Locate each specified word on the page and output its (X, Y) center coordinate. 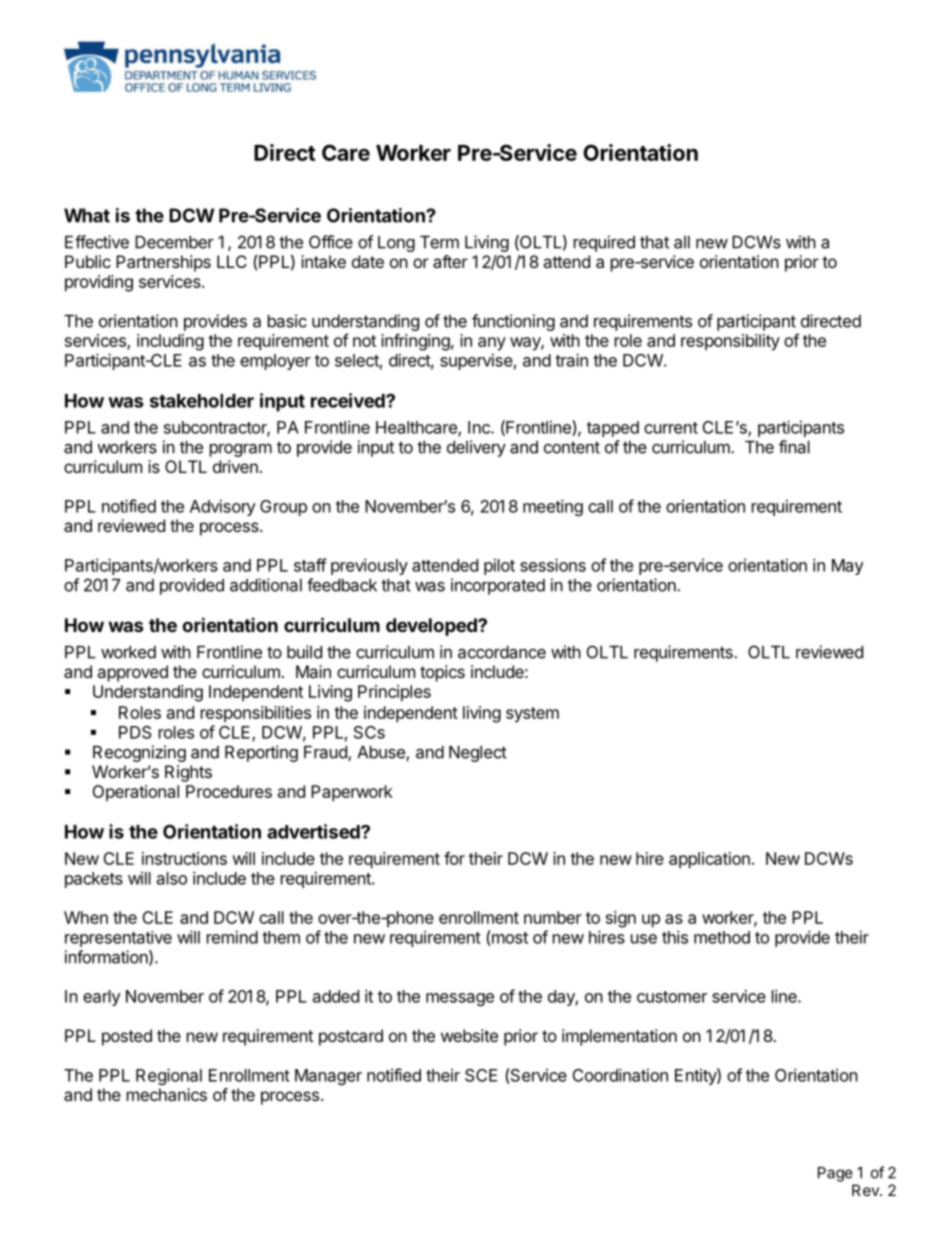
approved (132, 673)
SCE (481, 1075)
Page (835, 1174)
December (174, 242)
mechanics (167, 1094)
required (604, 243)
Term (439, 242)
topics (442, 673)
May (848, 567)
